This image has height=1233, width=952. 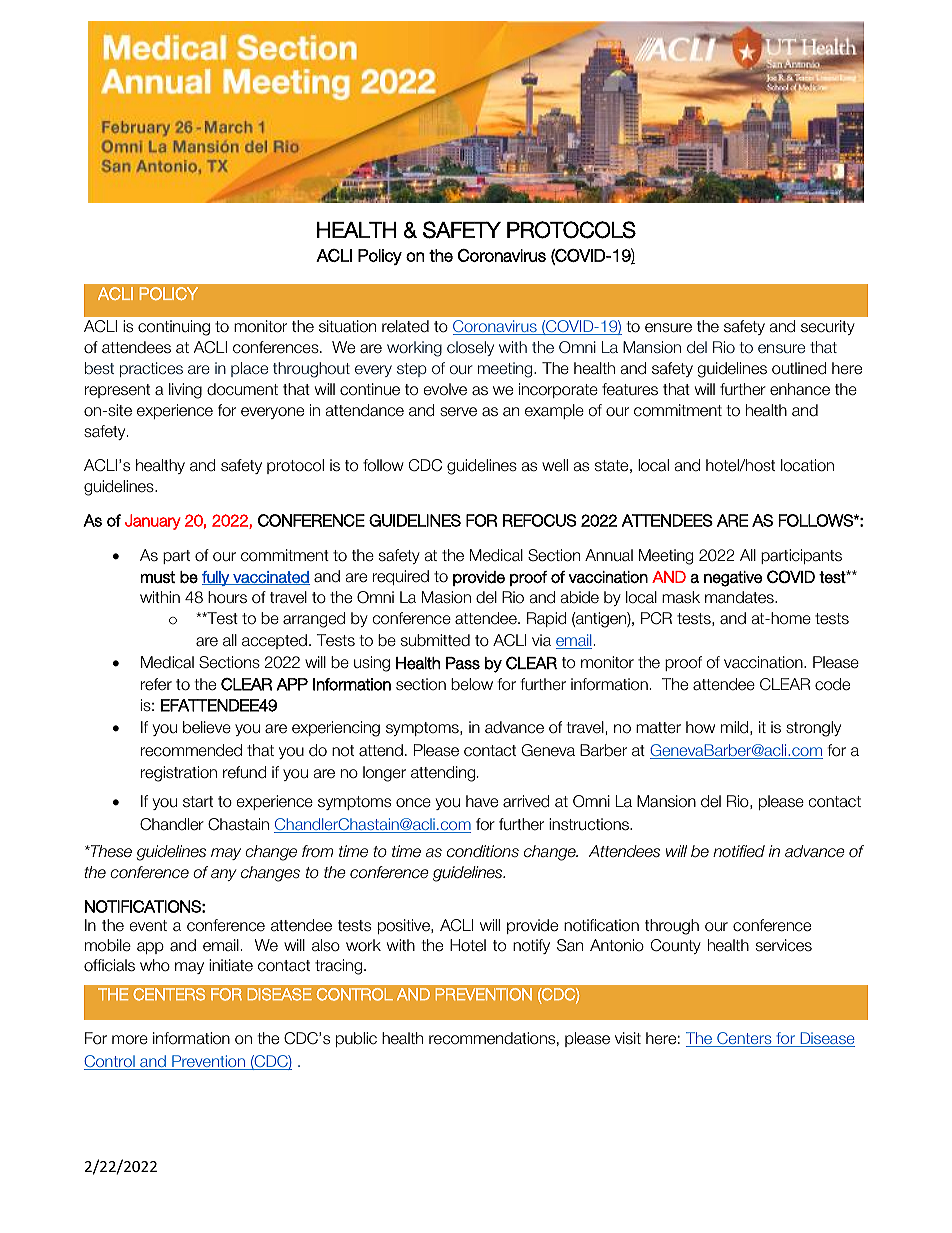 What do you see at coordinates (356, 1039) in the image?
I see `public` at bounding box center [356, 1039].
